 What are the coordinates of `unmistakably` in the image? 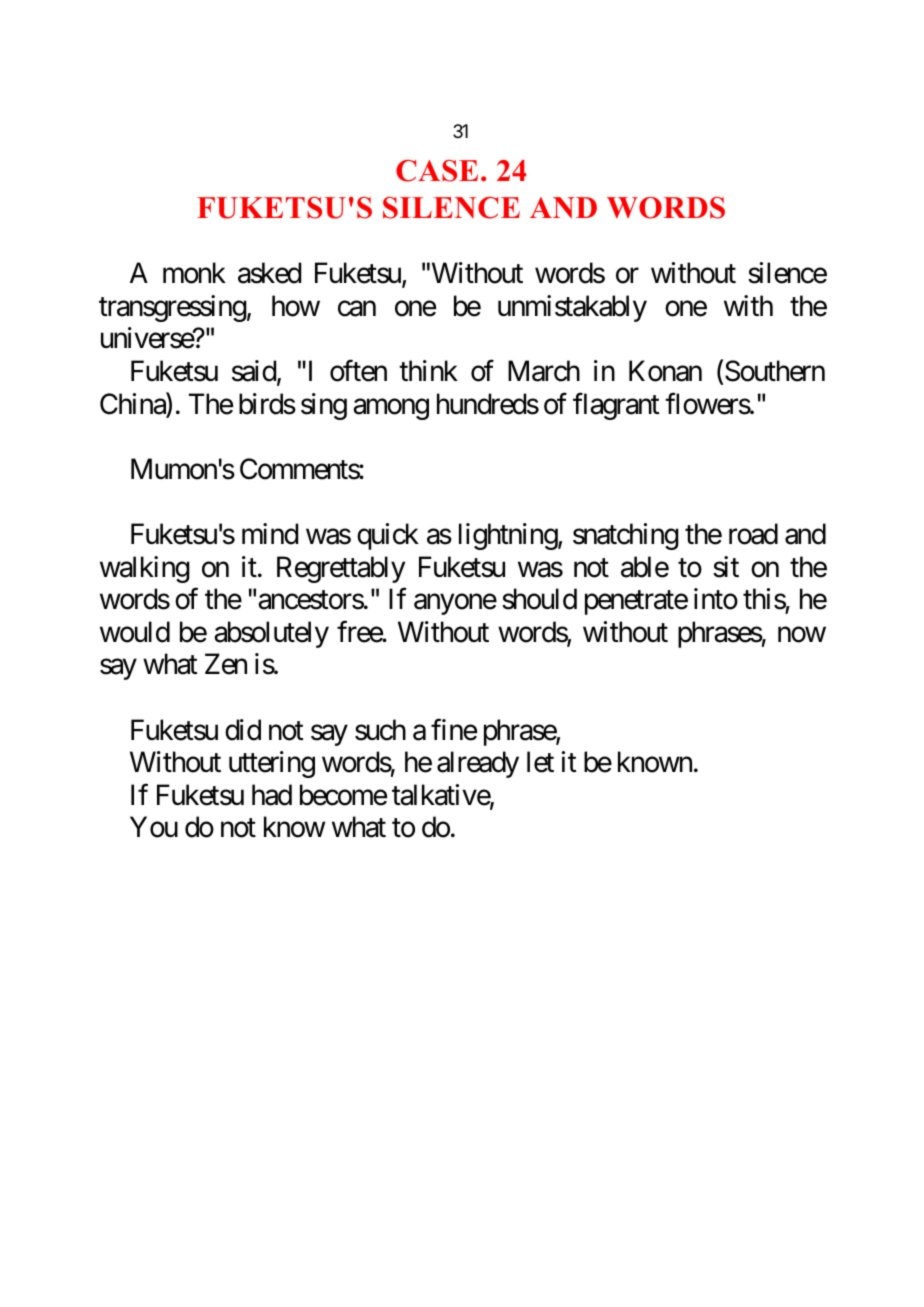 It's located at (572, 308).
